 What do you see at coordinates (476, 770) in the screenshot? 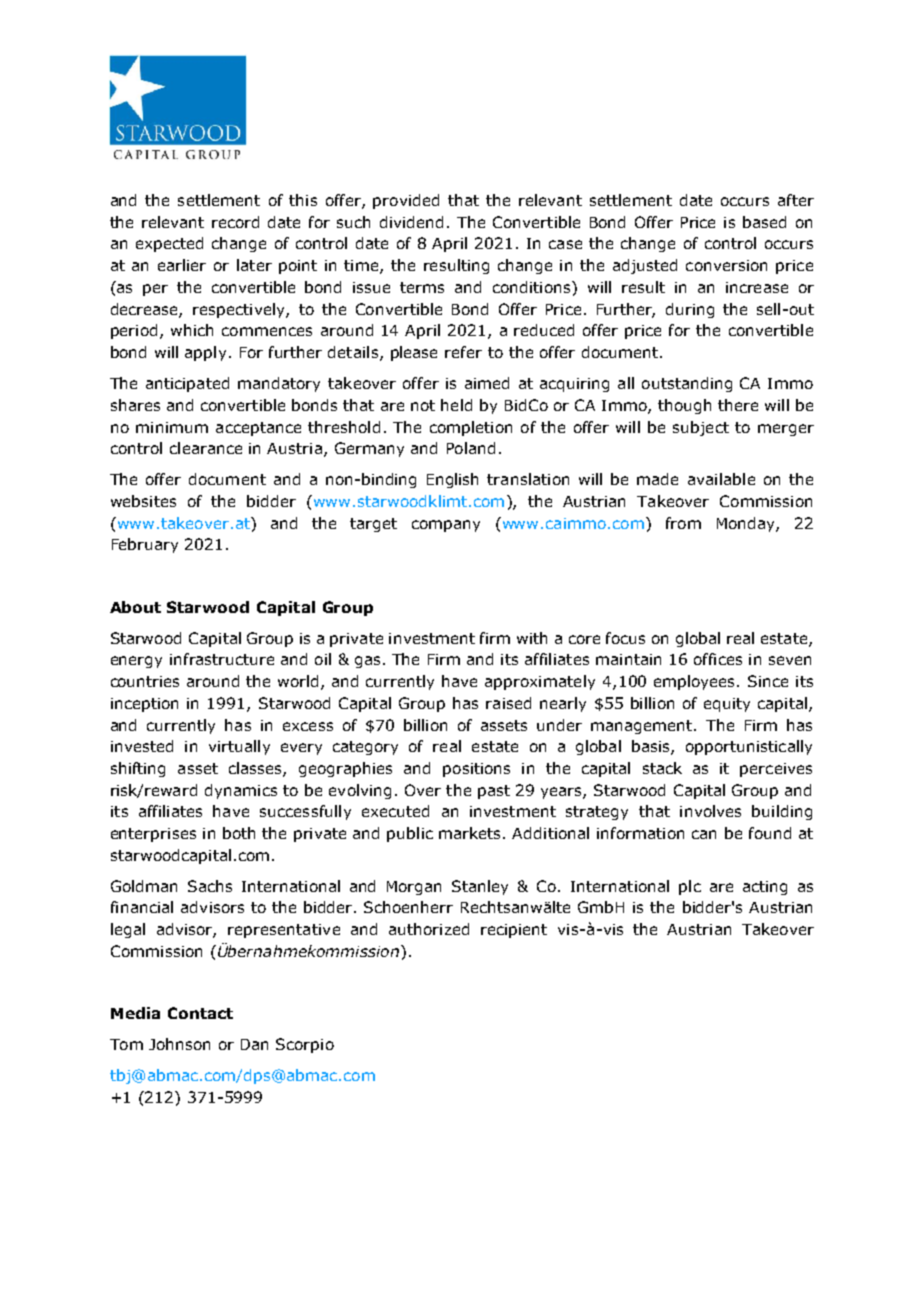
I see `positions` at bounding box center [476, 770].
